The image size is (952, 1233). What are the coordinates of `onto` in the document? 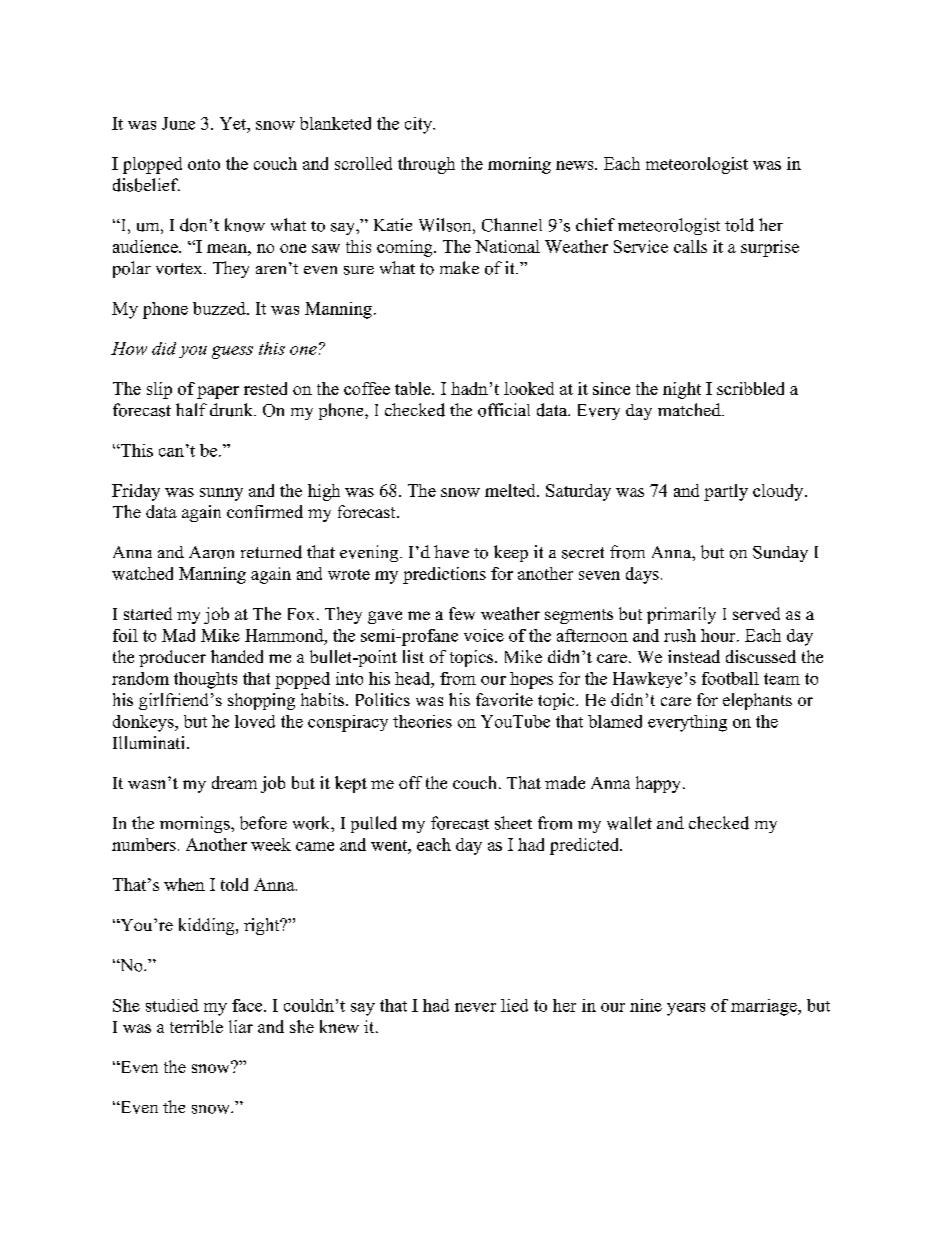 It's located at (204, 164).
